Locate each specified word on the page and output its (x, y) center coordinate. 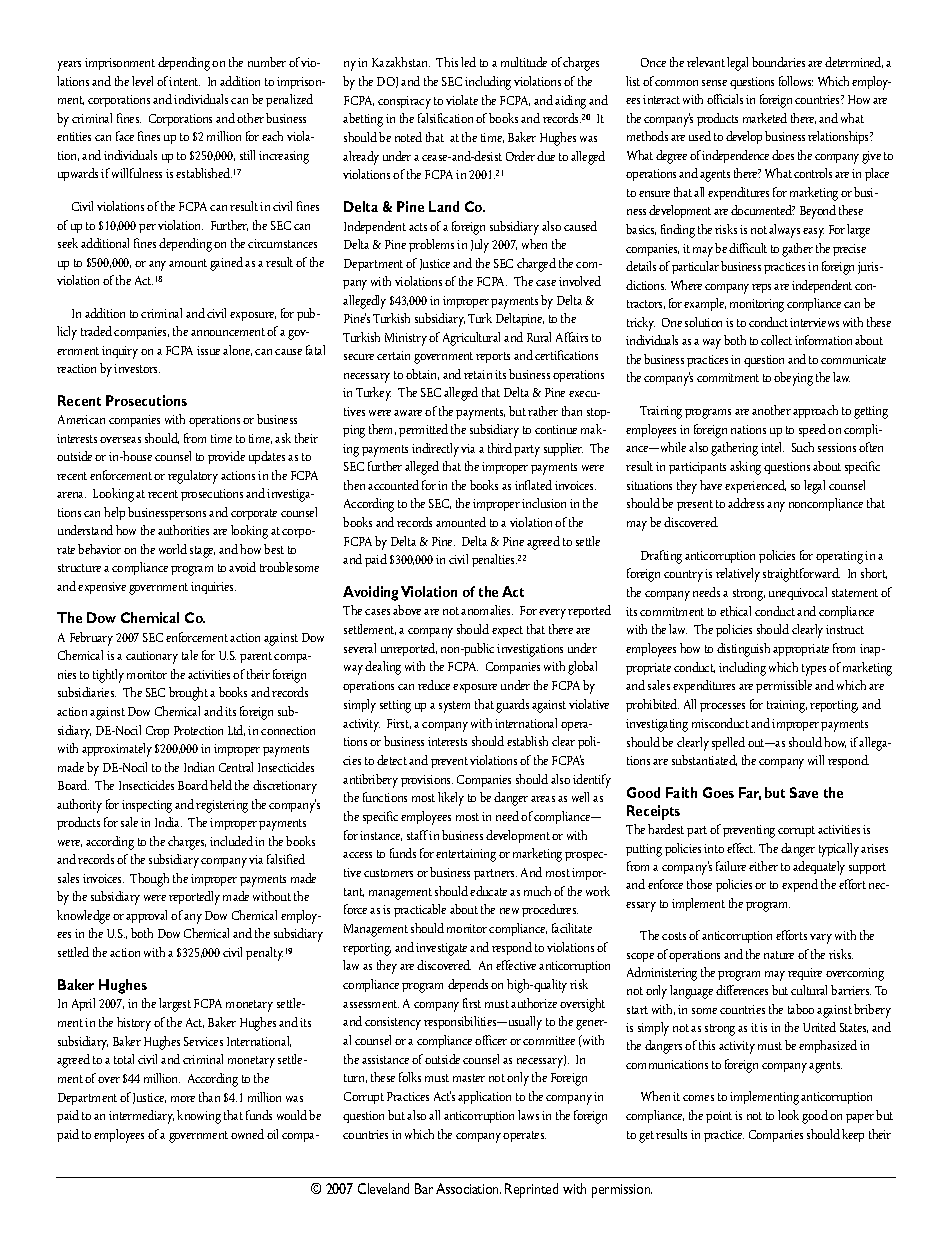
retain (478, 374)
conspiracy (404, 102)
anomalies (487, 610)
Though (149, 880)
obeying (793, 379)
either (763, 866)
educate (488, 891)
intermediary (141, 1117)
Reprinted (531, 1190)
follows (796, 81)
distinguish (743, 650)
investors (137, 368)
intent (184, 81)
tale (190, 655)
